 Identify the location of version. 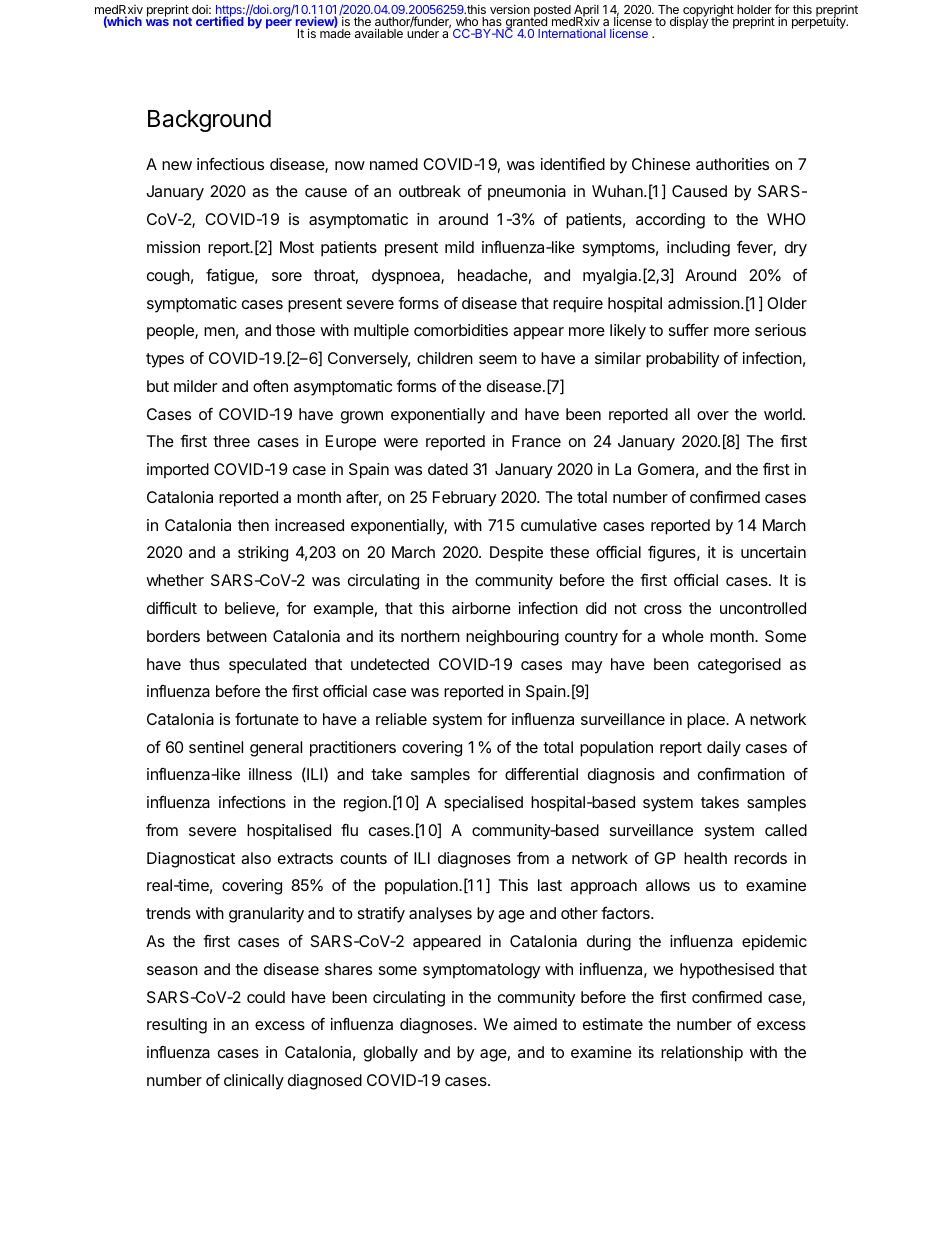
(510, 9).
